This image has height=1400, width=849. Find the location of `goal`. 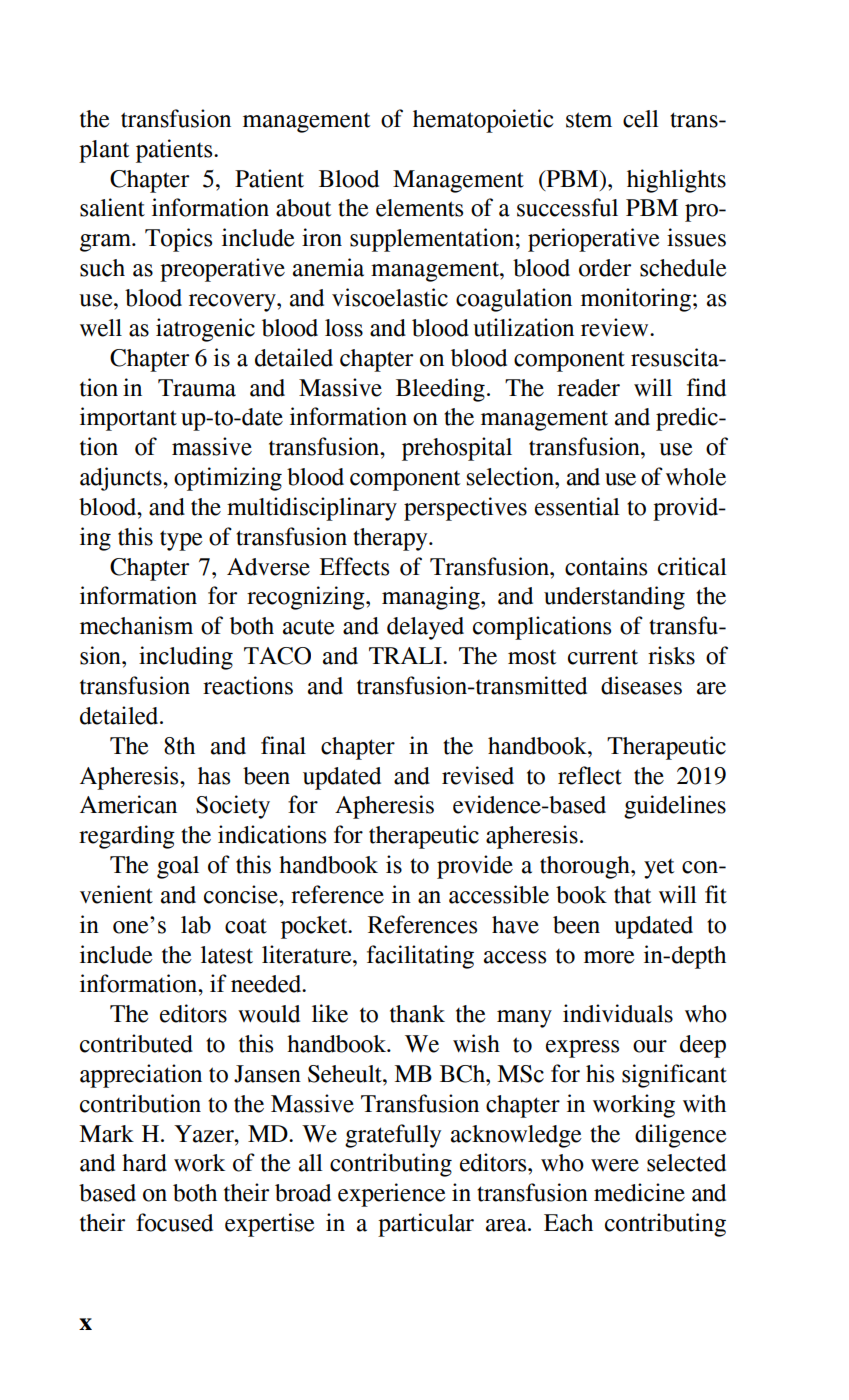

goal is located at coordinates (178, 867).
